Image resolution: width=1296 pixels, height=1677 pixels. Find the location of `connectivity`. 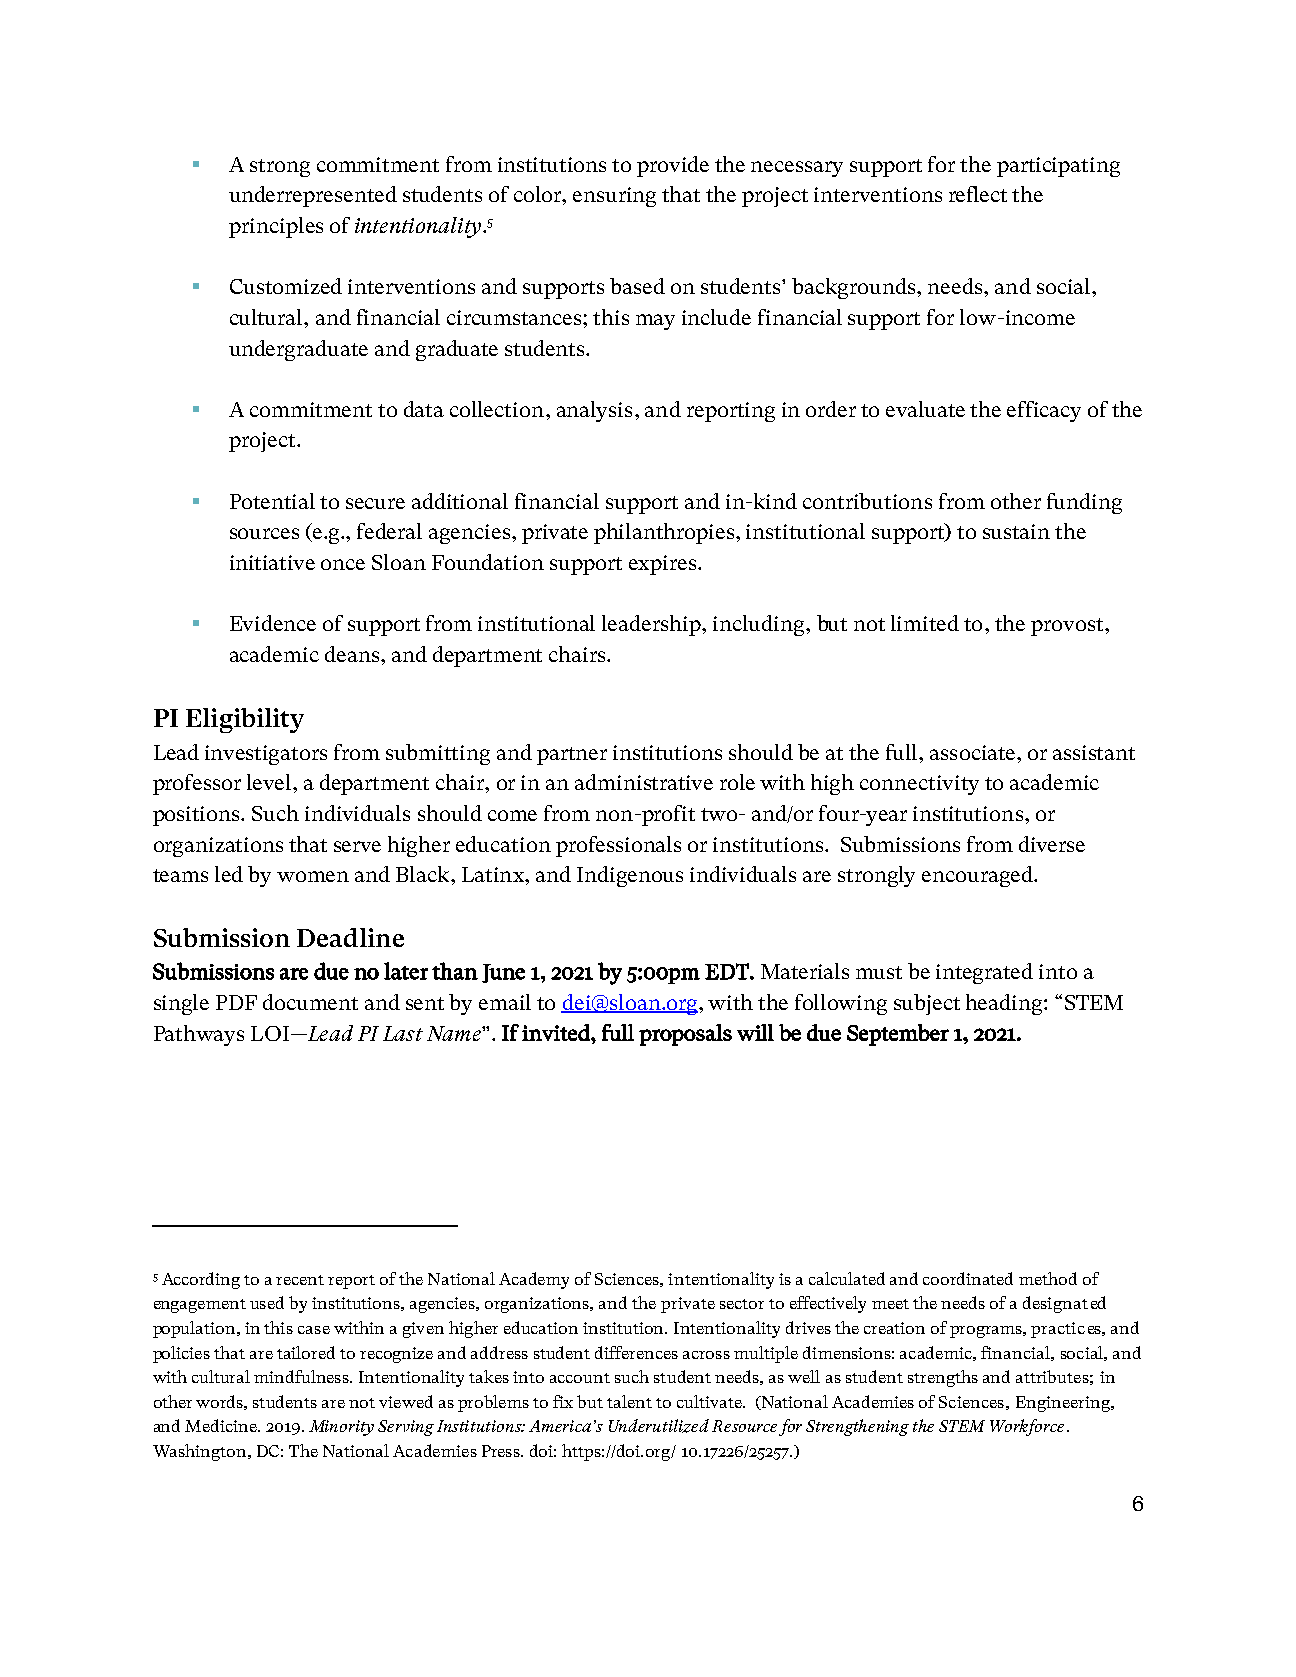

connectivity is located at coordinates (919, 785).
